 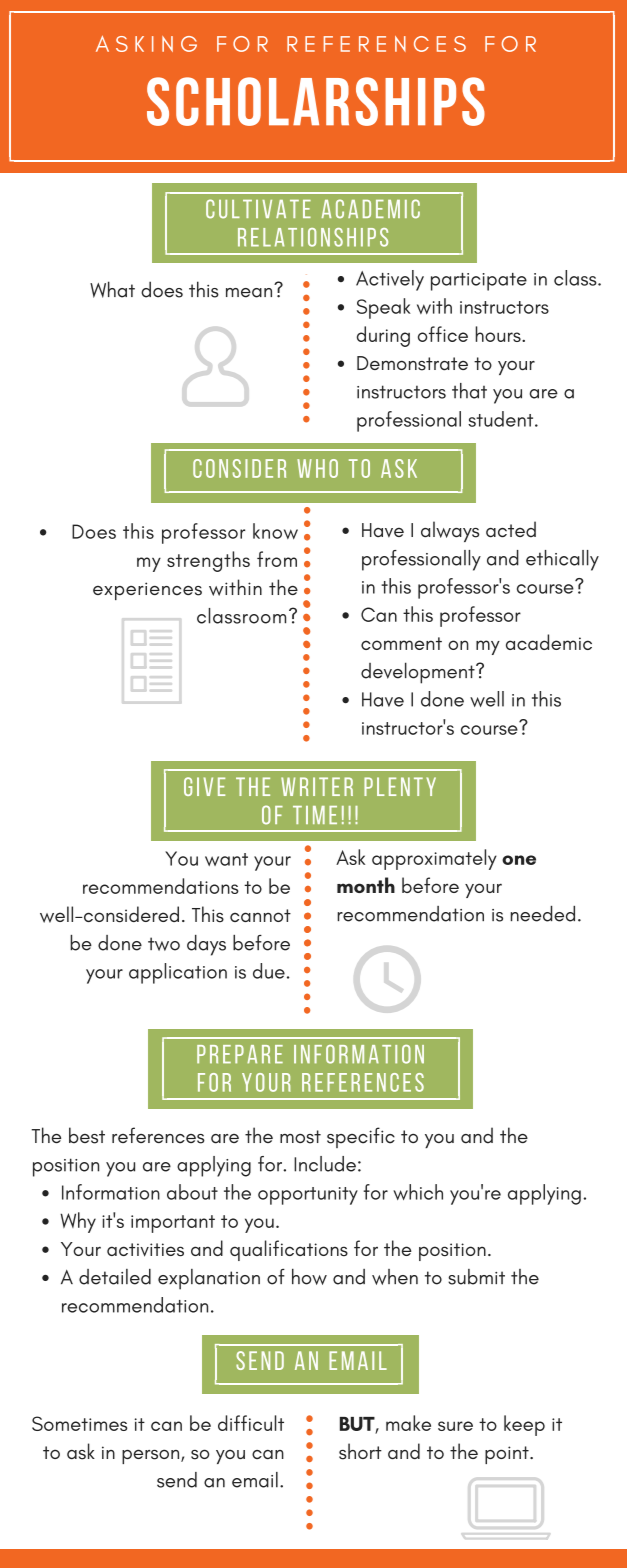 I want to click on Give, so click(x=204, y=786).
